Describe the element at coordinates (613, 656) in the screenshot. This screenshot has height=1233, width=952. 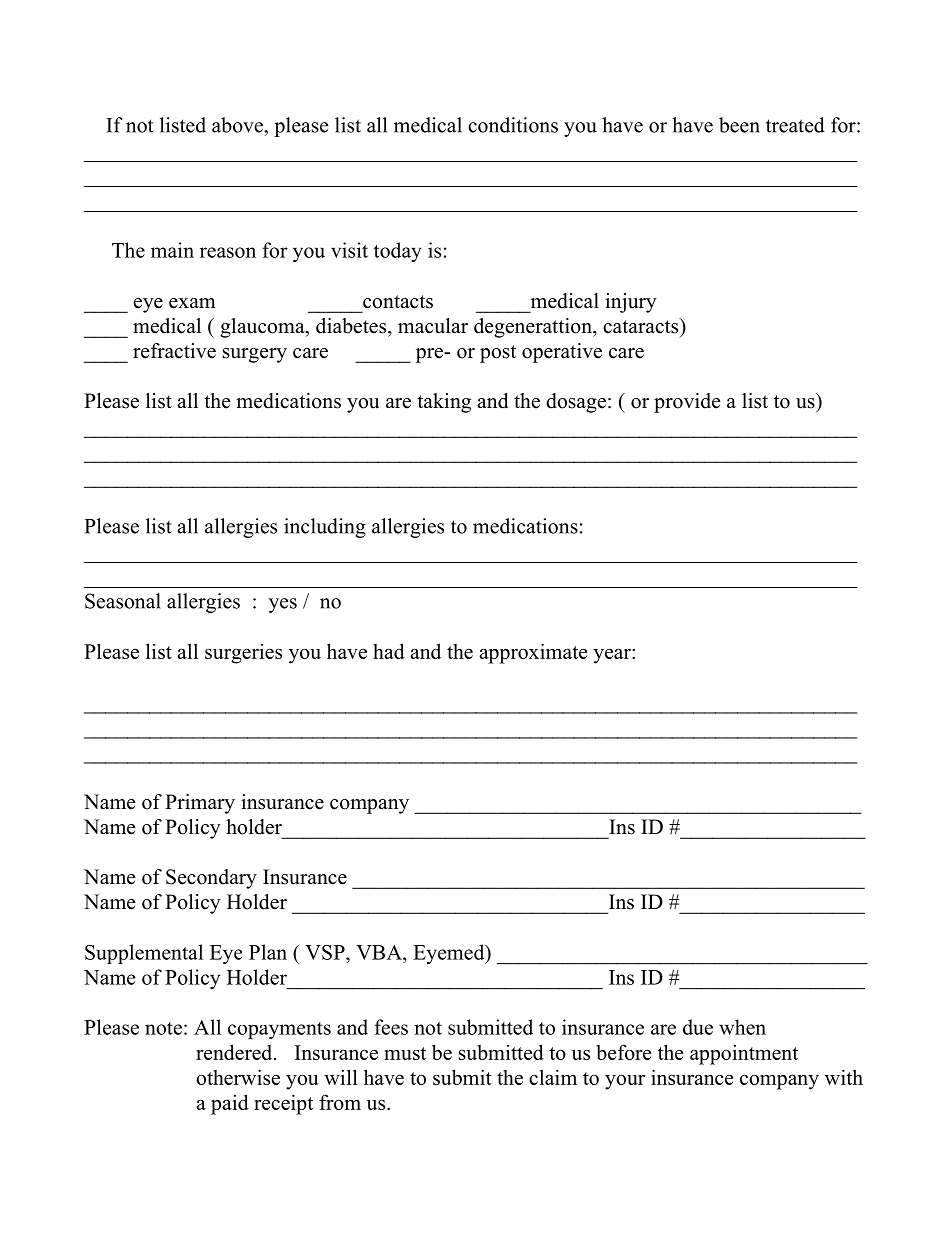
I see `year` at that location.
